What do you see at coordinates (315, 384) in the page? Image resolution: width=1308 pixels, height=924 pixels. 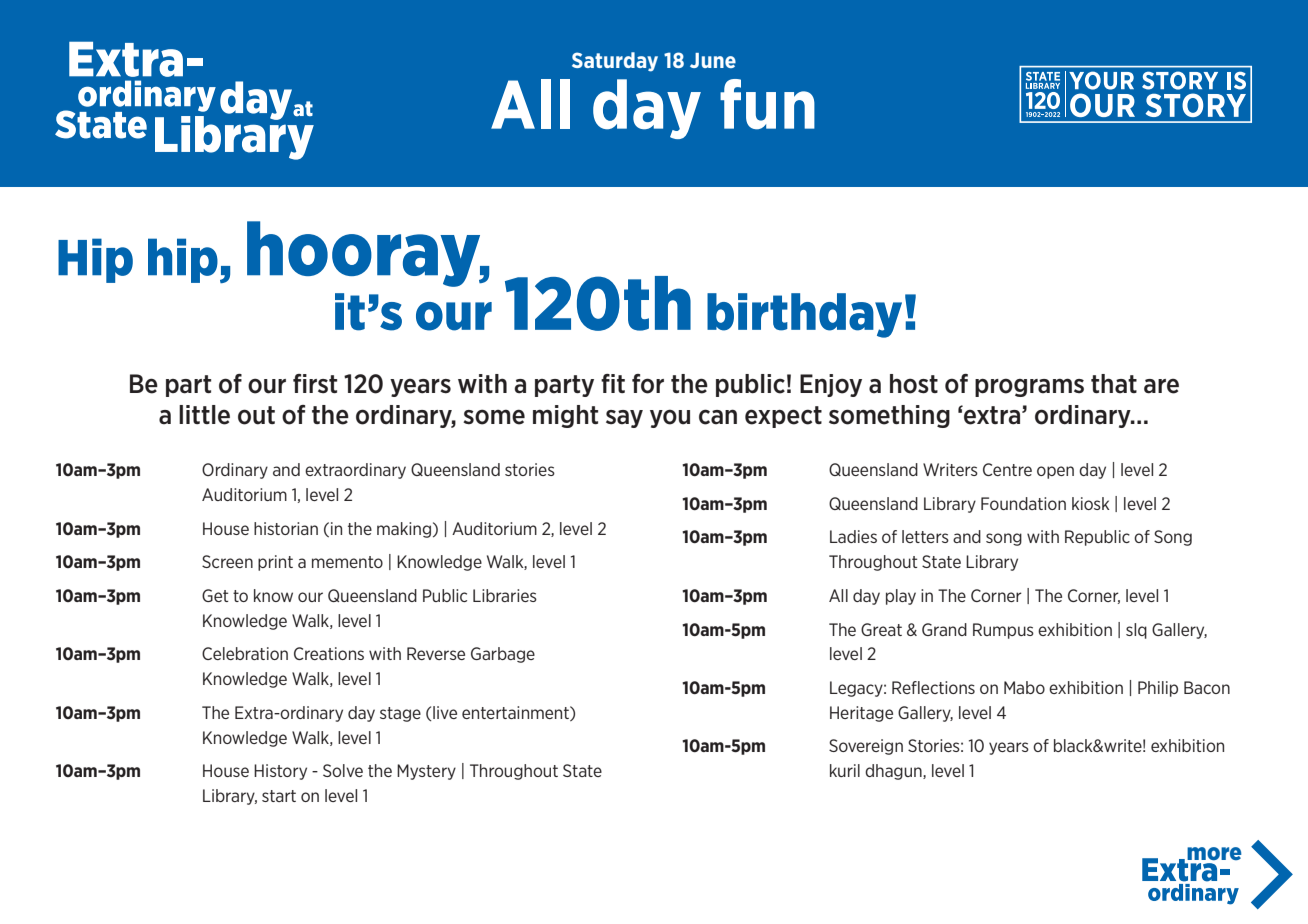 I see `first` at bounding box center [315, 384].
